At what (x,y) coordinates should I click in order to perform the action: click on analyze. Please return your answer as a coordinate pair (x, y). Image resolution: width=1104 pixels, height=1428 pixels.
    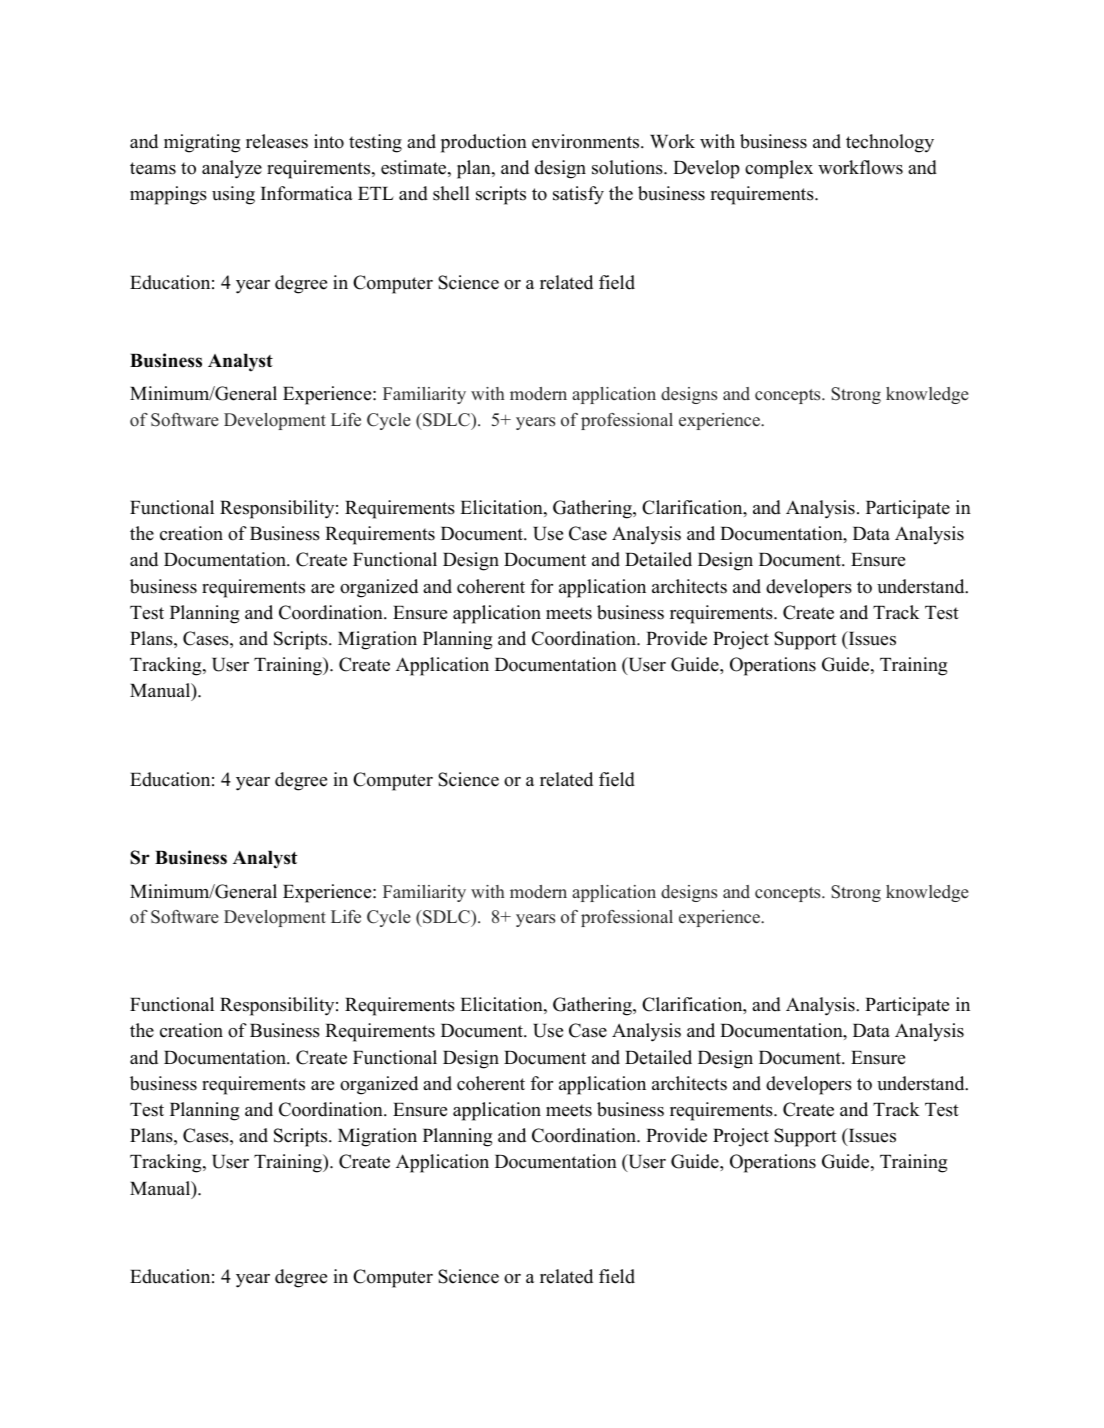
    Looking at the image, I should click on (232, 169).
